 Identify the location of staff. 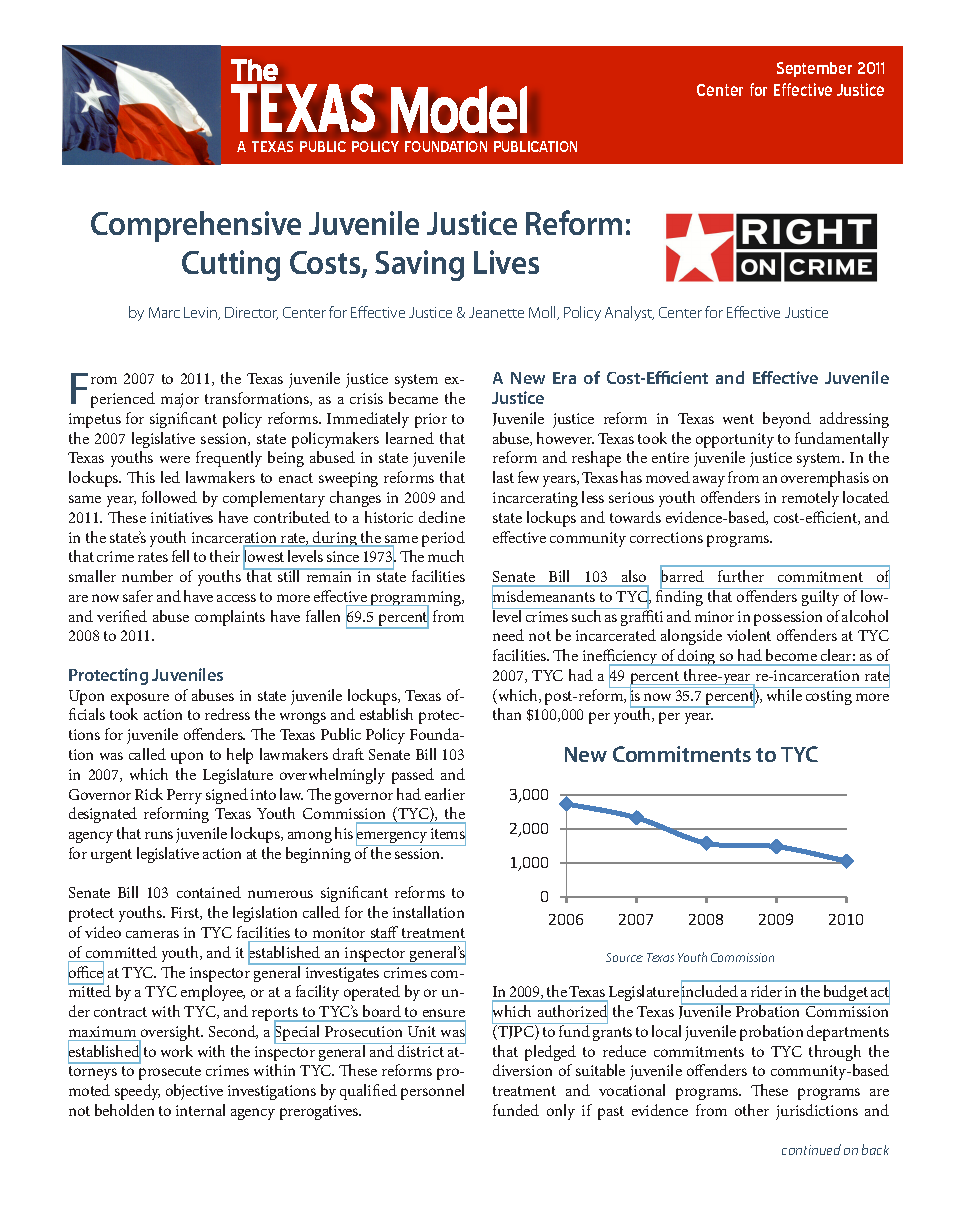
(384, 932).
